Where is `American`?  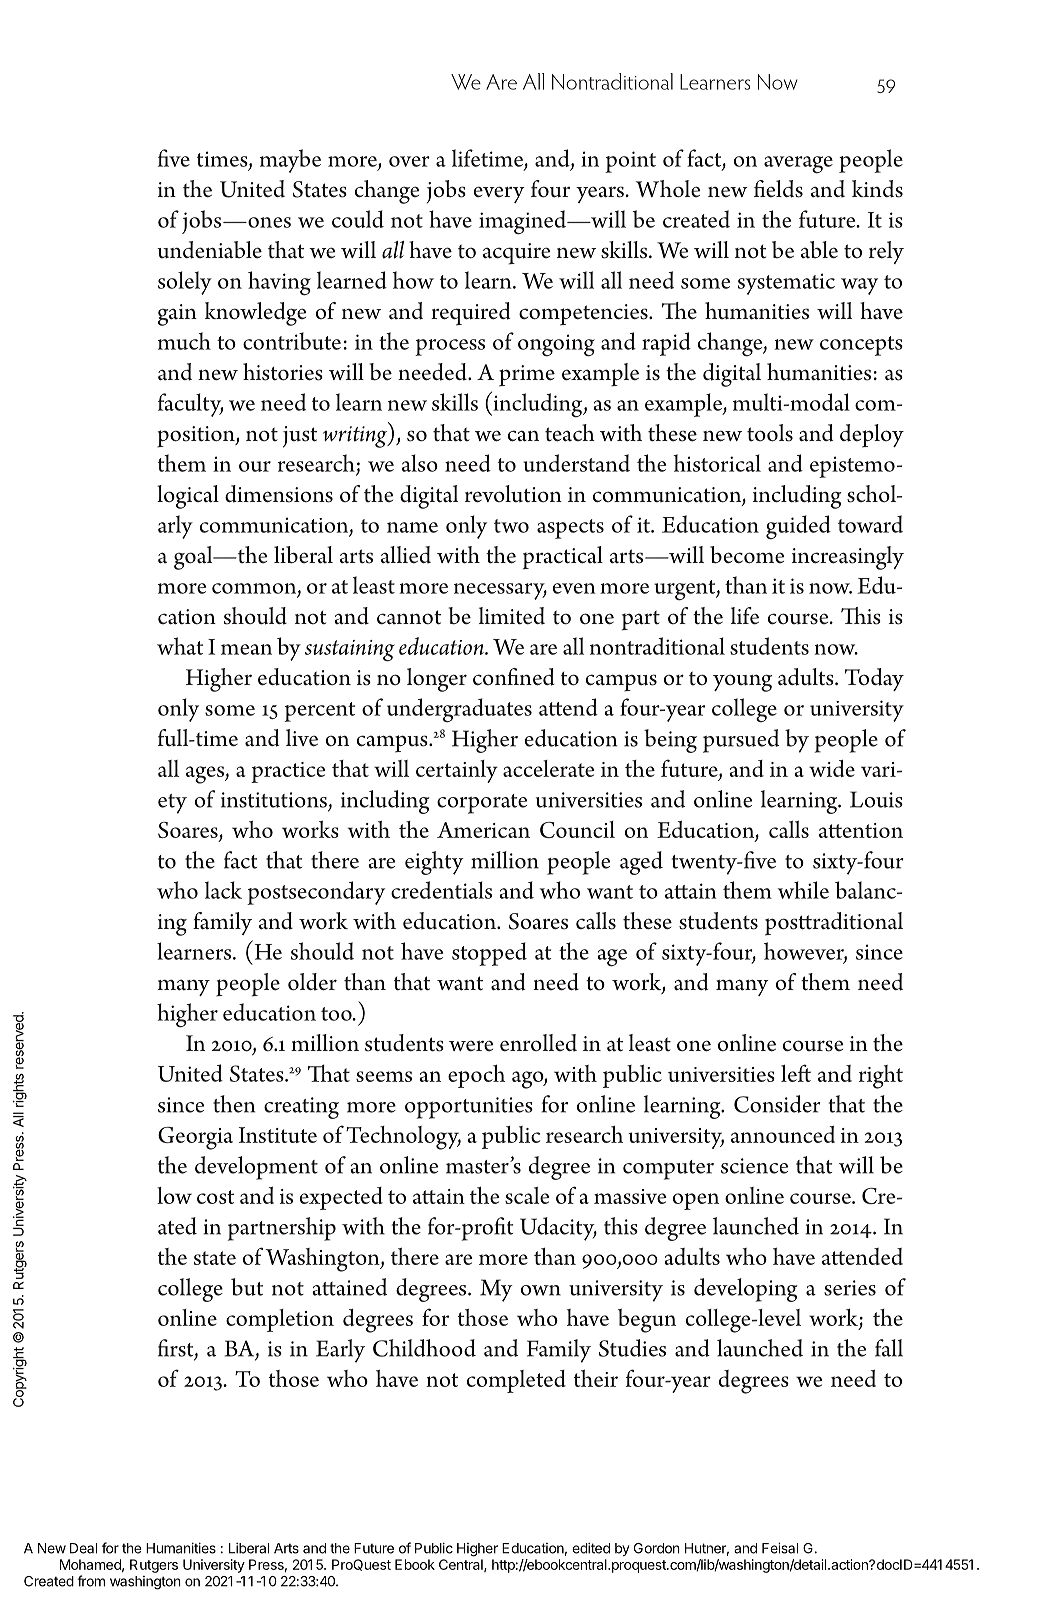 American is located at coordinates (483, 830).
